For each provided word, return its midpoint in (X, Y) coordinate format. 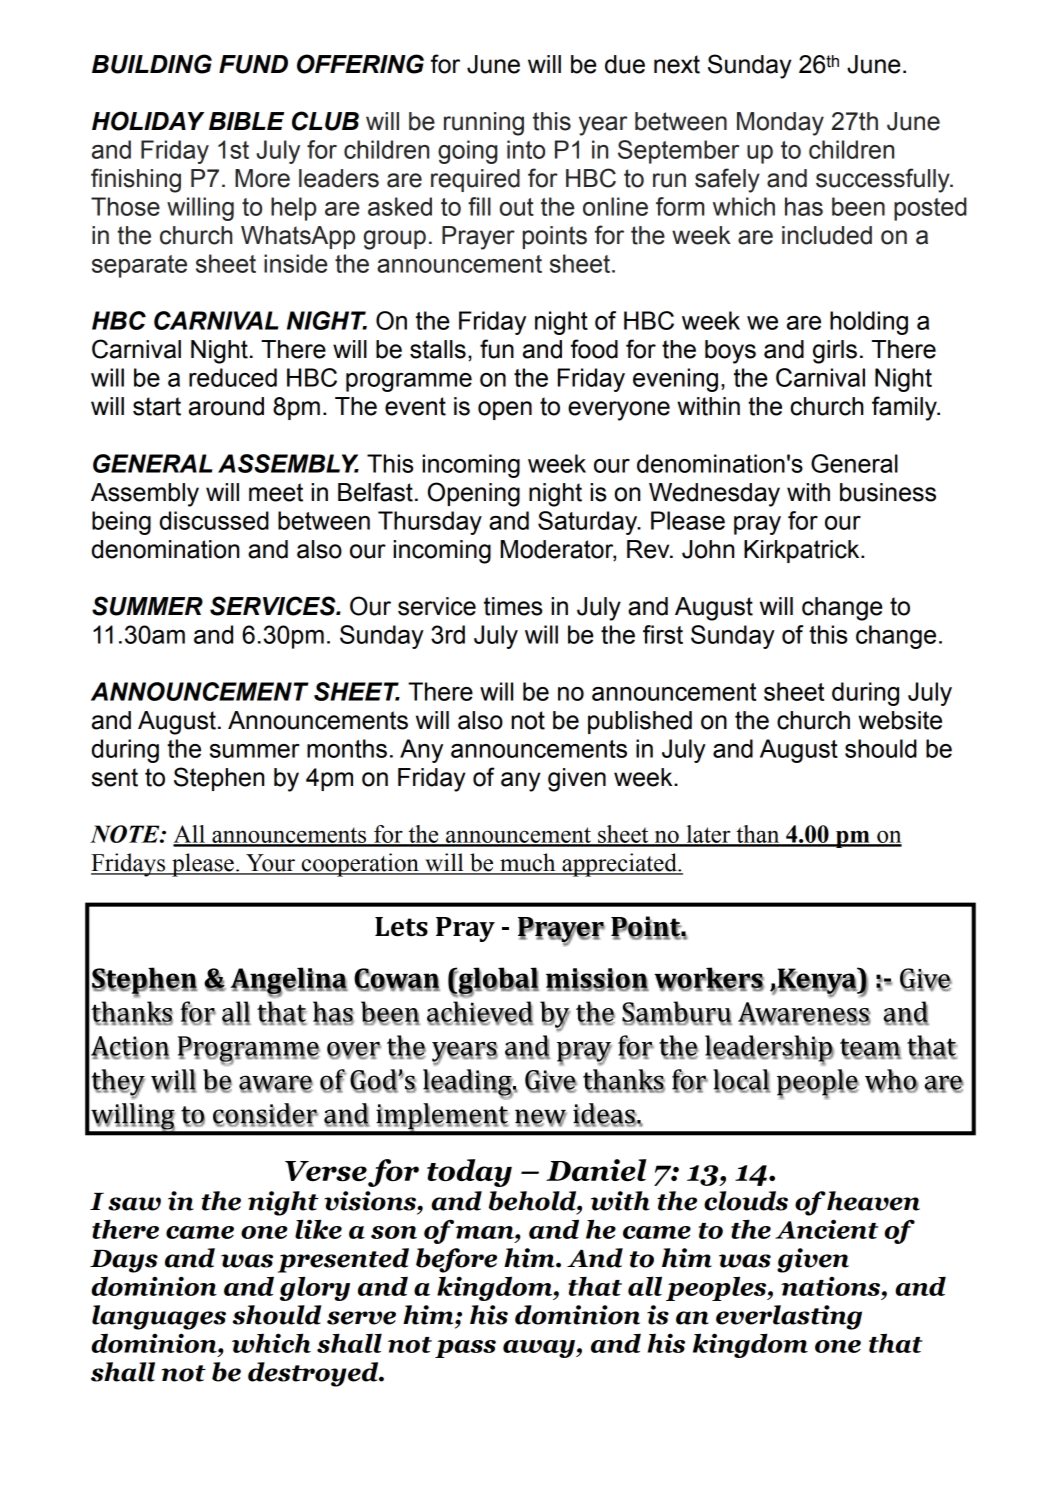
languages (159, 1317)
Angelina (289, 981)
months (347, 748)
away (540, 1349)
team (870, 1048)
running (484, 124)
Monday (780, 124)
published (640, 722)
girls (835, 352)
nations (832, 1286)
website (900, 720)
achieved (480, 1012)
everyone (619, 411)
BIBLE (246, 121)
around (226, 406)
